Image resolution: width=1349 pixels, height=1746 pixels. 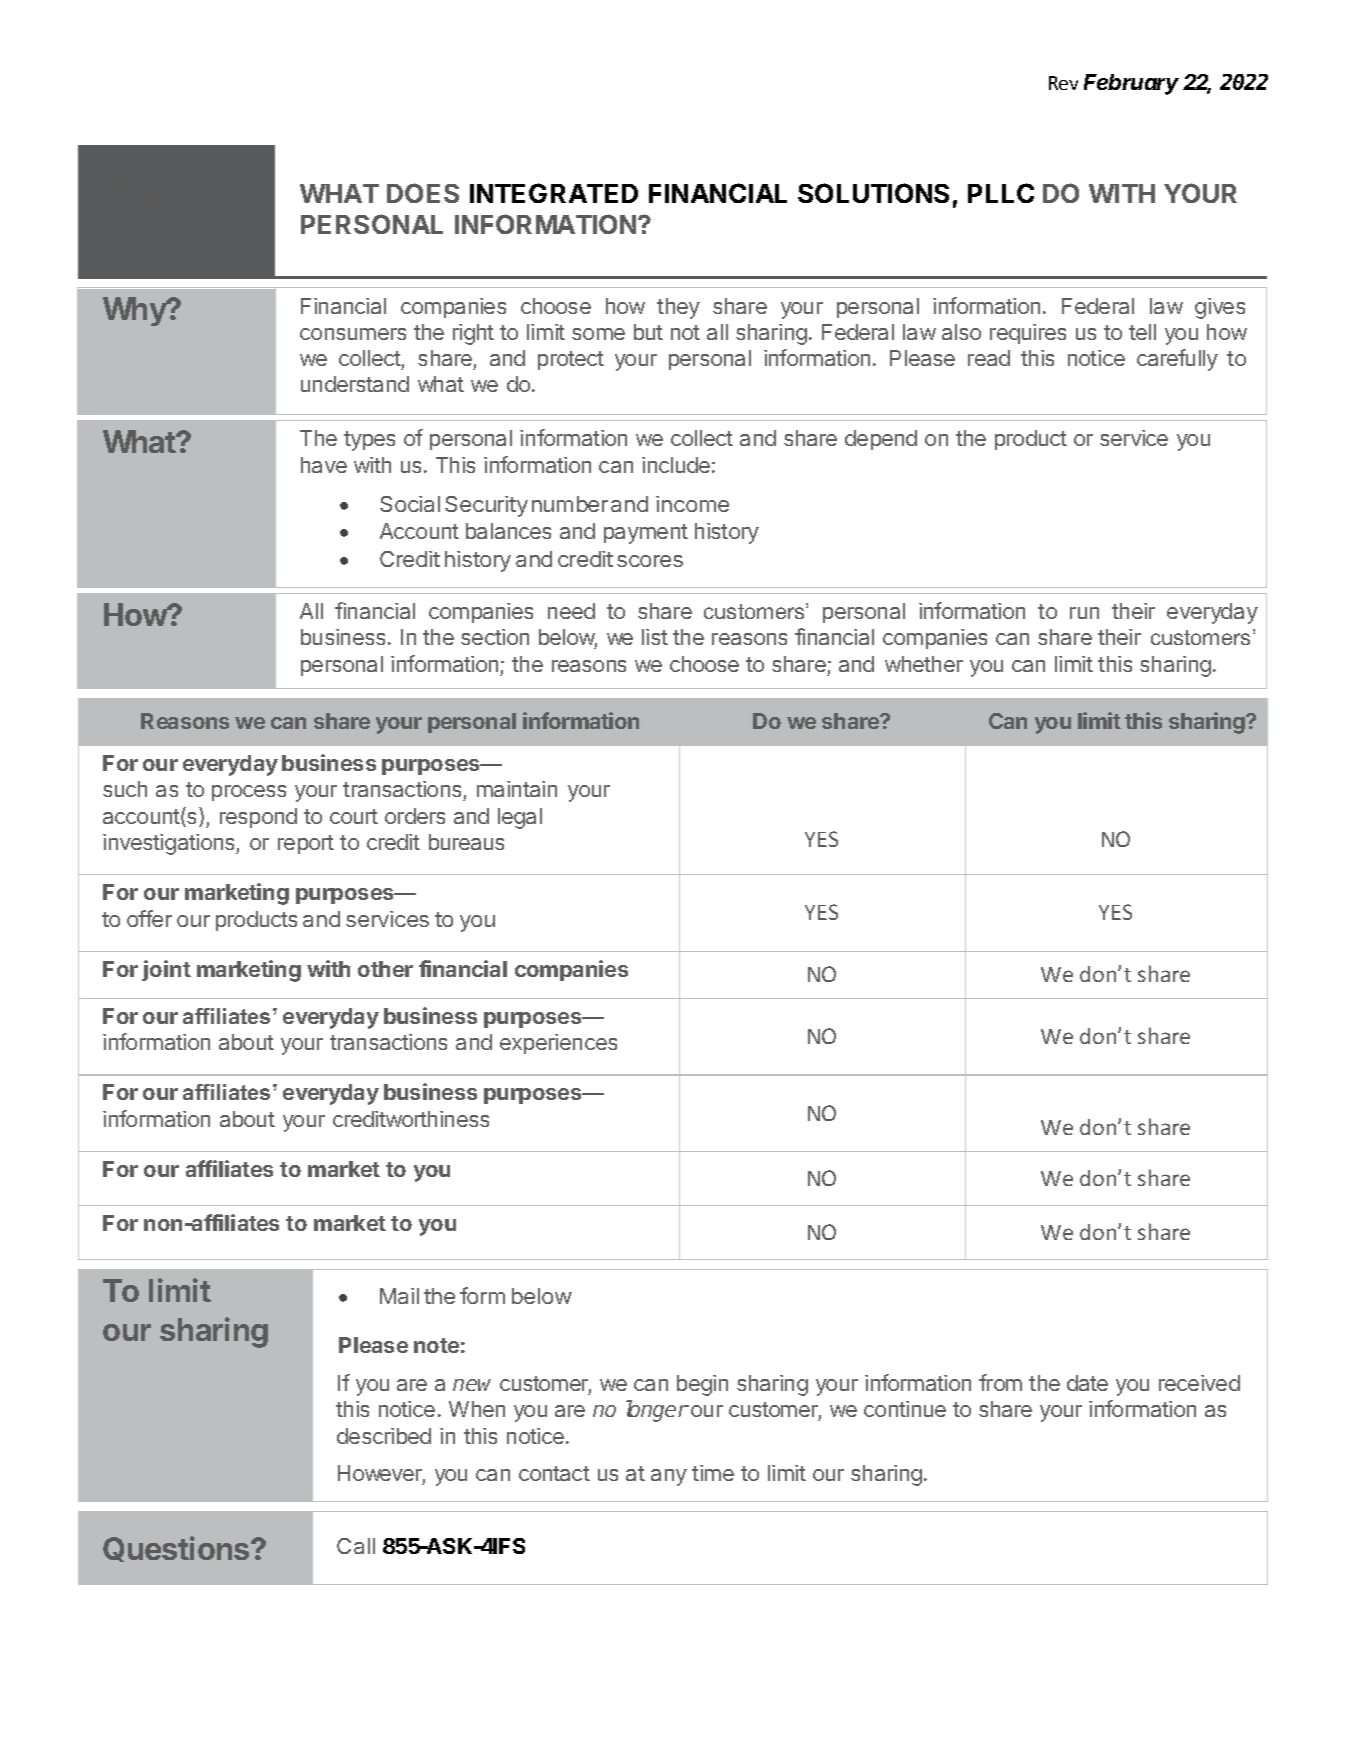 I want to click on whether, so click(x=924, y=664).
